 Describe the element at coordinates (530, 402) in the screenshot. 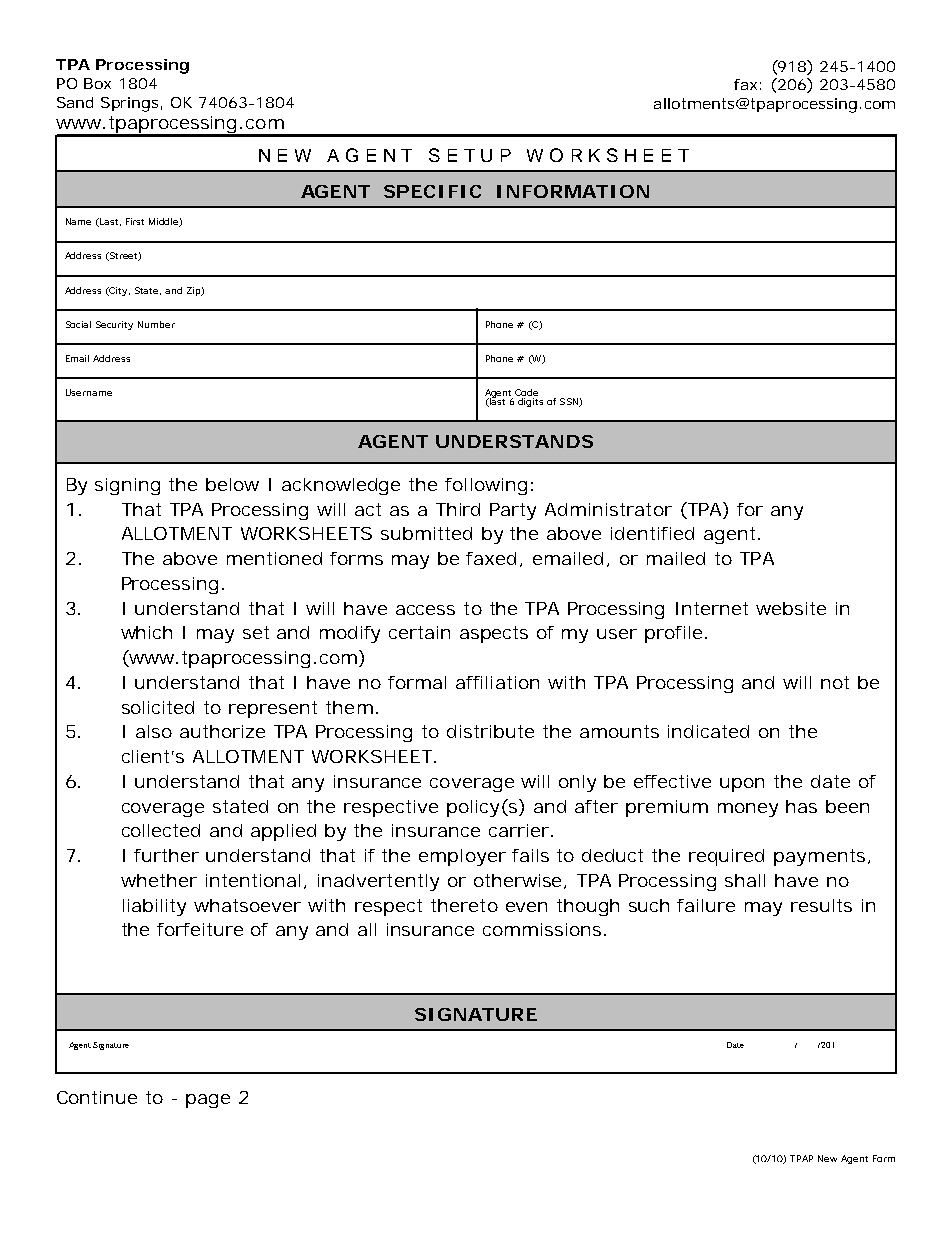

I see `digits` at that location.
